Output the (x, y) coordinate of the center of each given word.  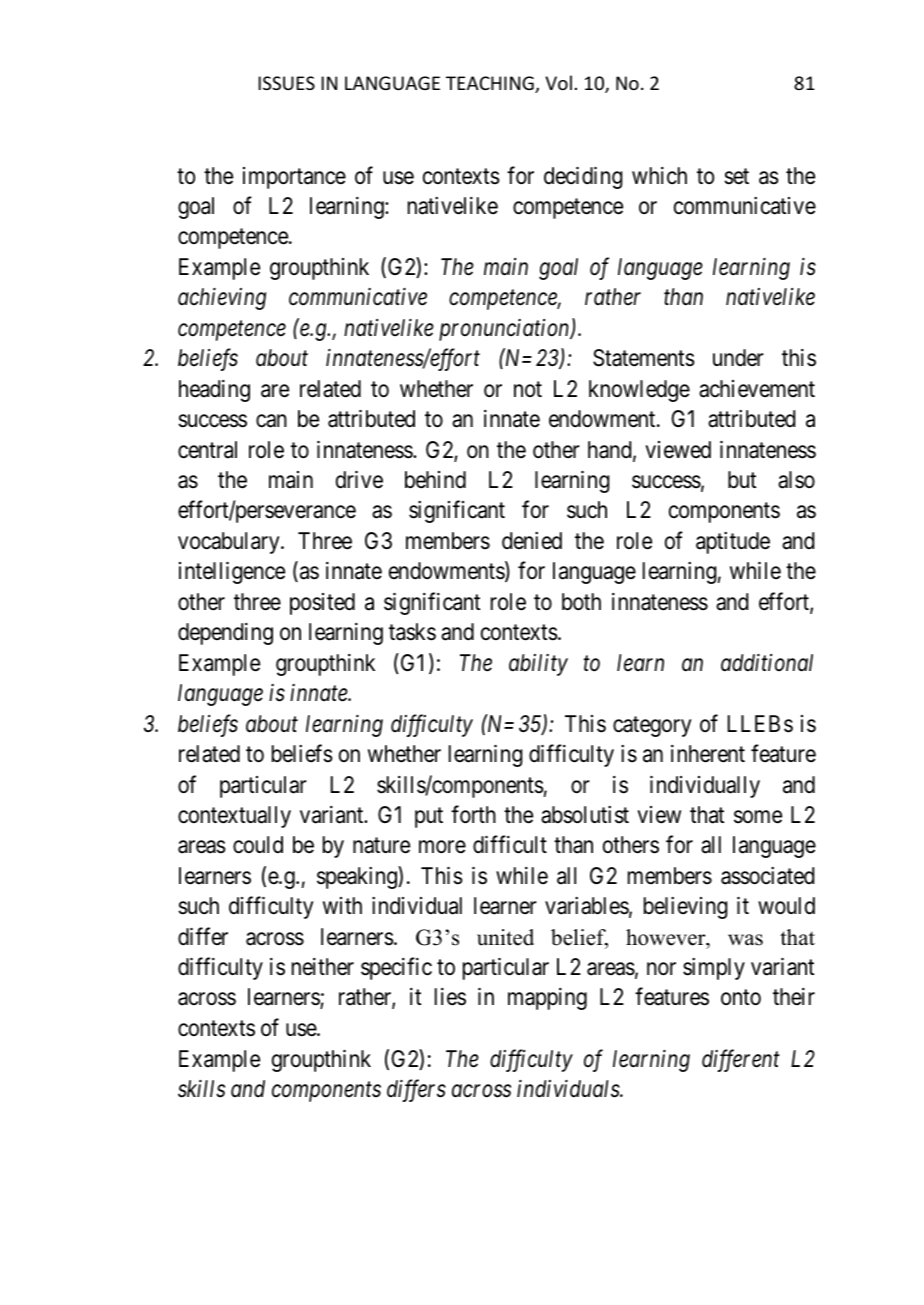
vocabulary (230, 543)
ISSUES (286, 83)
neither (323, 967)
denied (532, 541)
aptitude (733, 543)
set (736, 176)
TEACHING (491, 84)
